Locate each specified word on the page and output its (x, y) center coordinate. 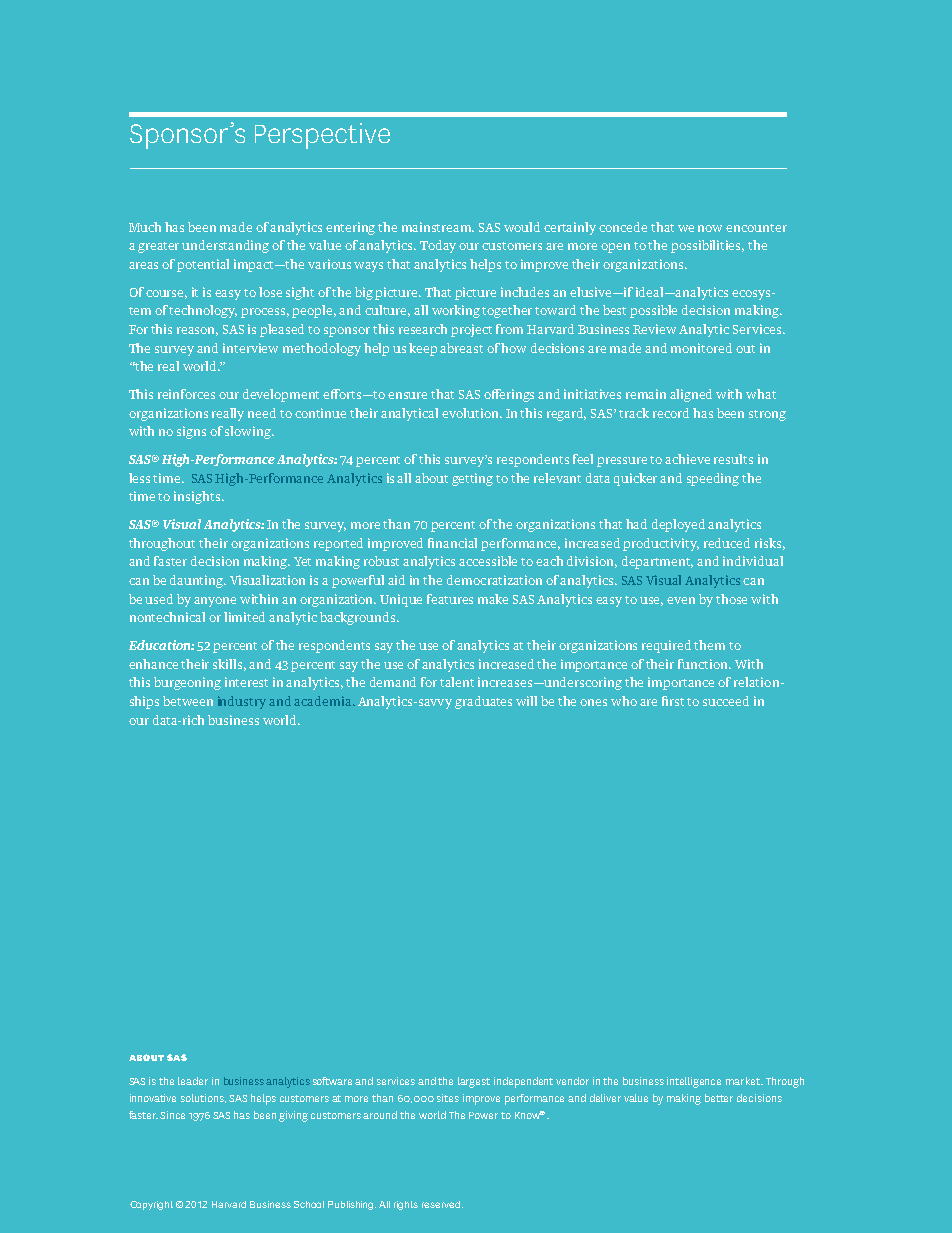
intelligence (694, 1082)
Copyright (151, 1205)
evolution (472, 413)
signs (191, 432)
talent (457, 682)
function (704, 664)
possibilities (707, 246)
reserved (441, 1204)
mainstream (438, 227)
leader (193, 1081)
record (671, 413)
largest (474, 1082)
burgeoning (187, 683)
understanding (225, 246)
